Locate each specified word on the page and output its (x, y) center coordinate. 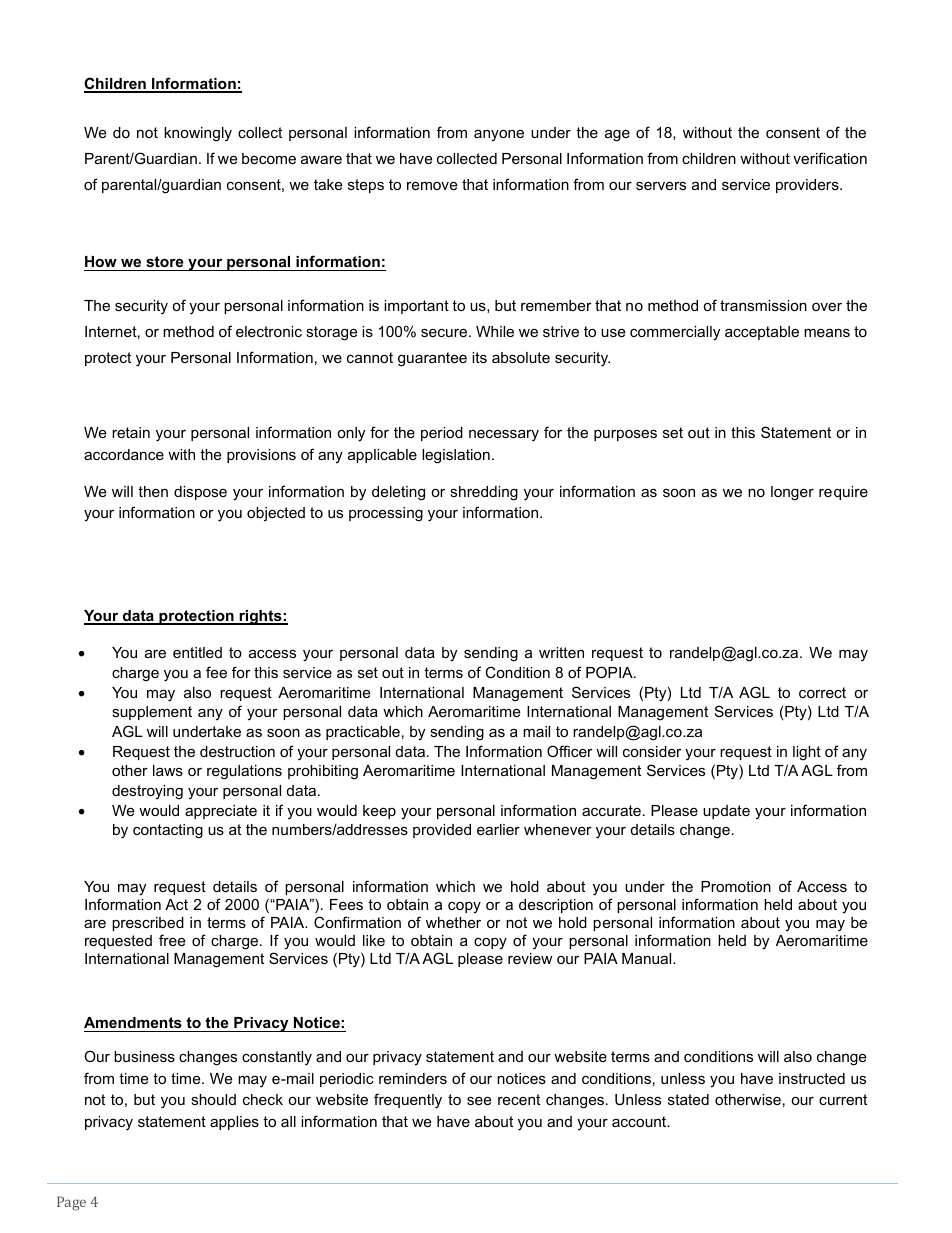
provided (442, 831)
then (153, 491)
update (726, 812)
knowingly (198, 134)
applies (234, 1123)
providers (808, 186)
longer (792, 493)
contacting (168, 831)
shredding (484, 493)
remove (432, 185)
